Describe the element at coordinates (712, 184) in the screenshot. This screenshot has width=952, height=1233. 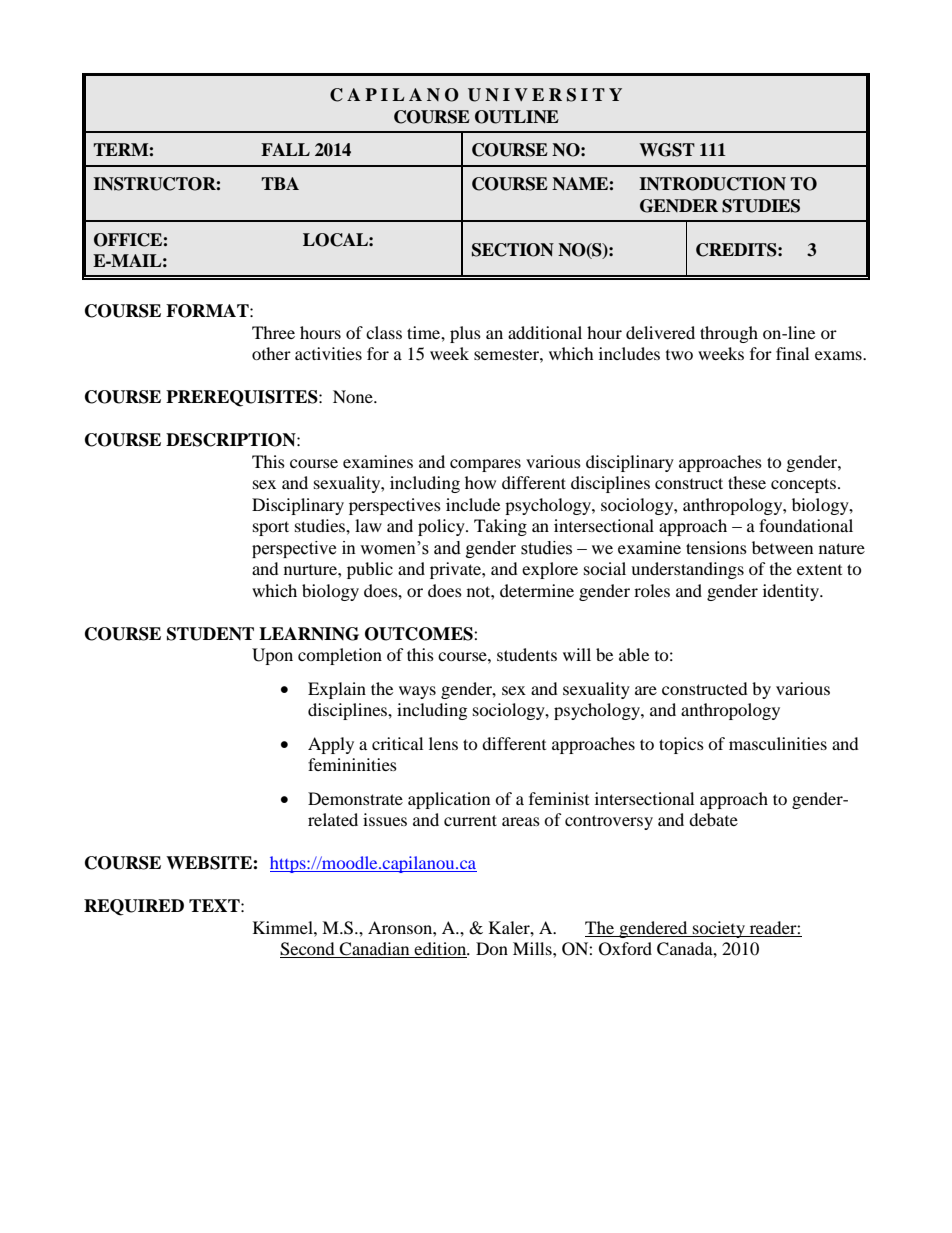
I see `INTRODUCTION` at that location.
